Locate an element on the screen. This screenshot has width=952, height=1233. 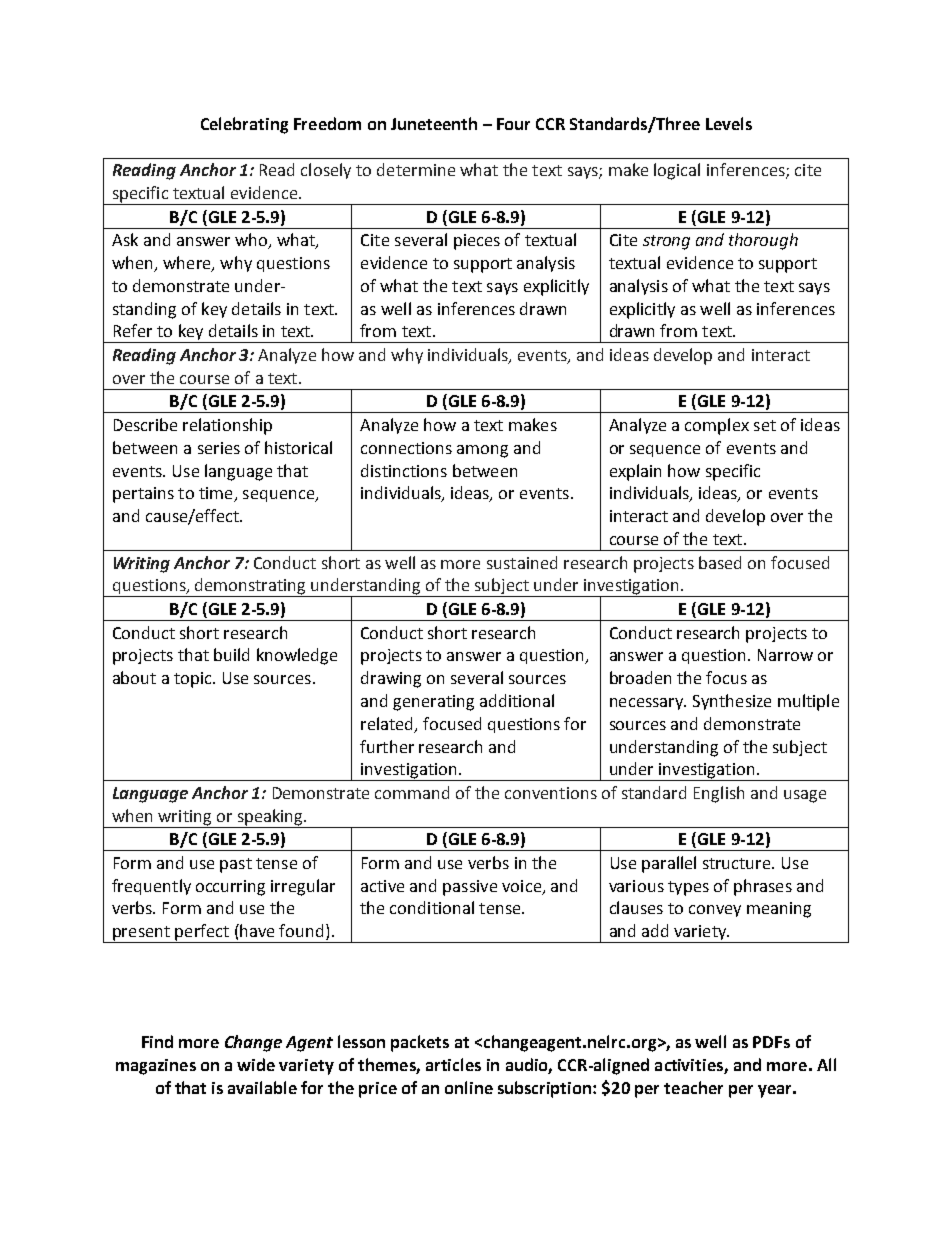
among is located at coordinates (482, 451).
